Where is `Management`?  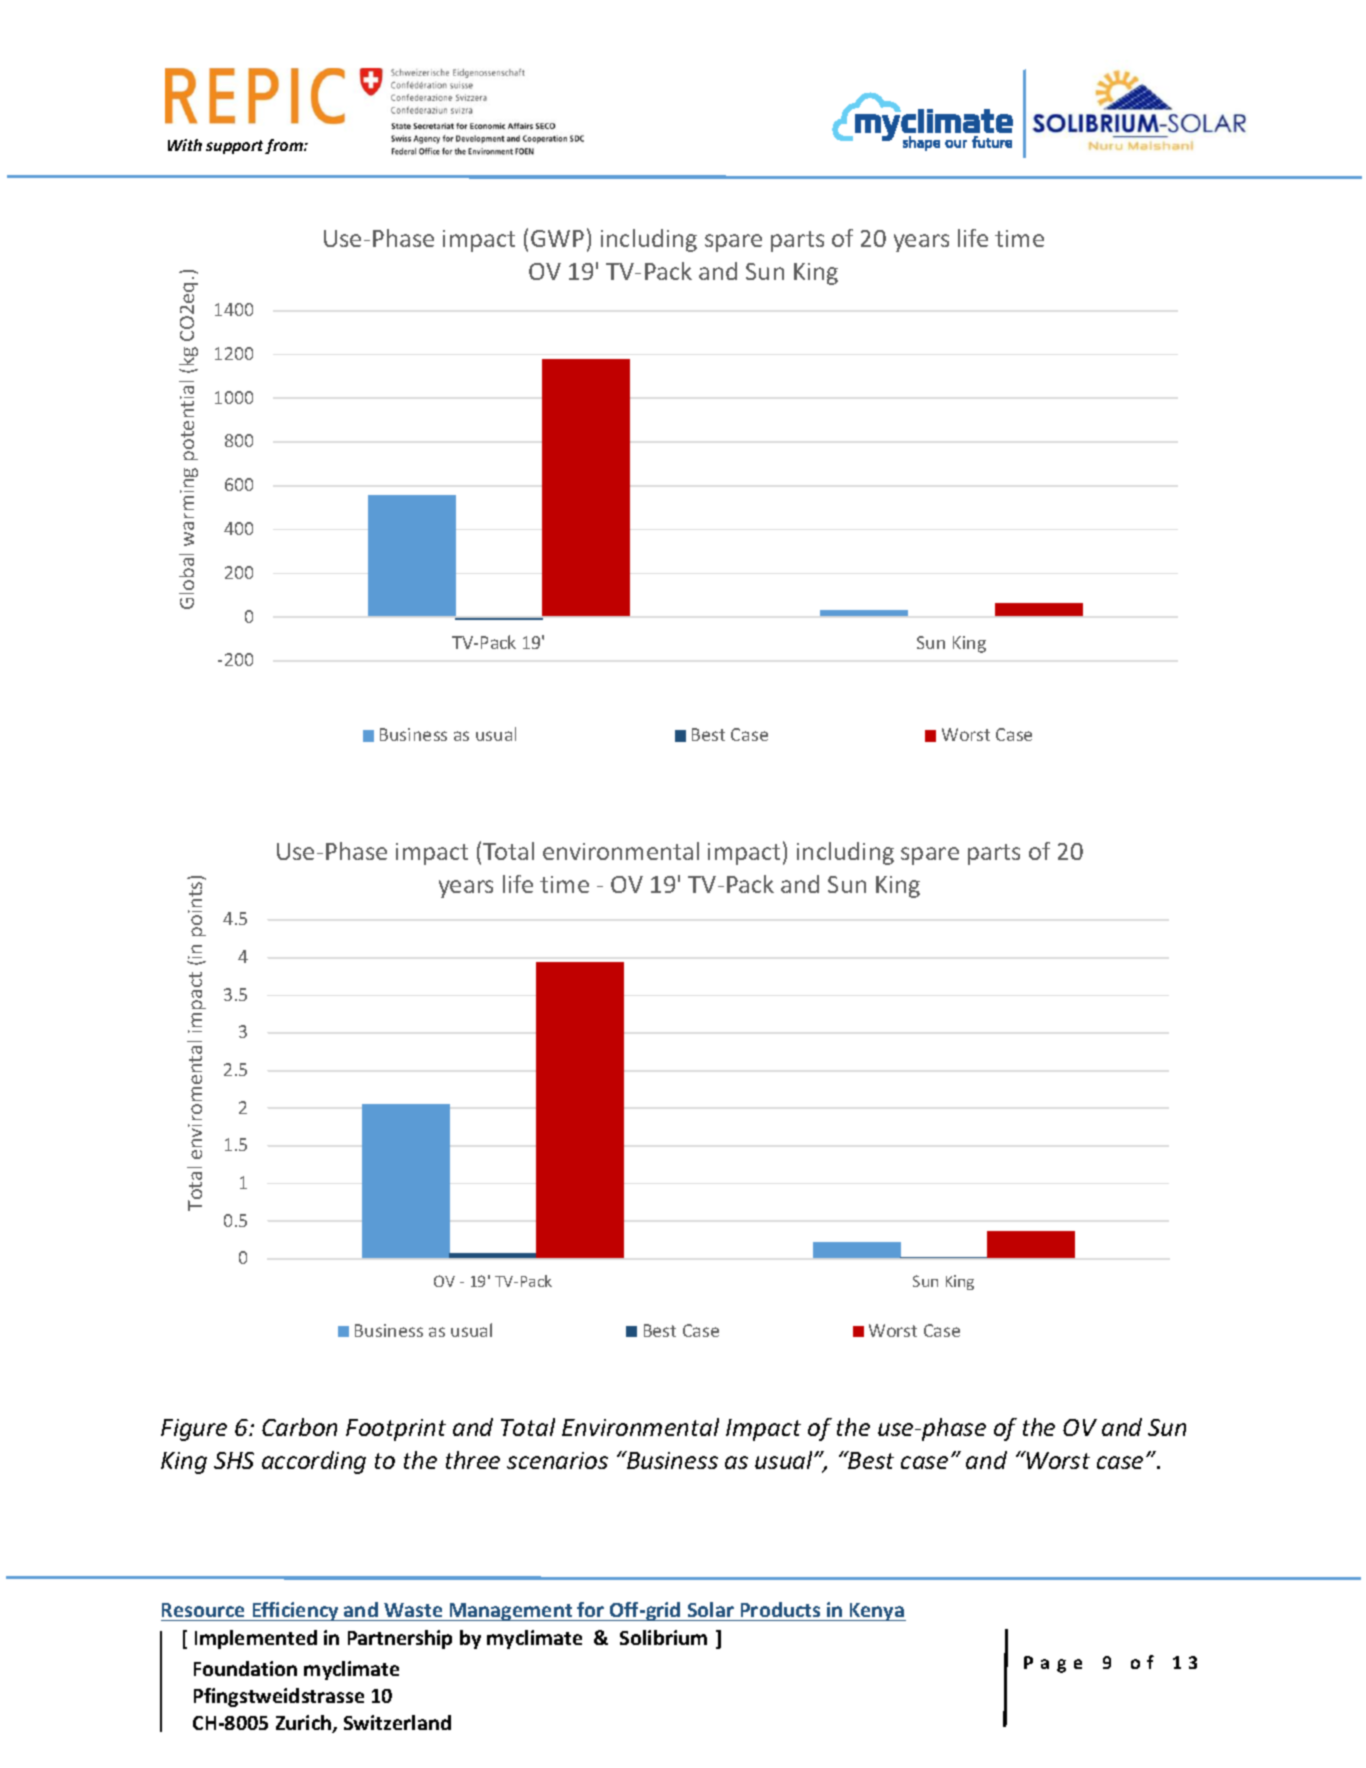
Management is located at coordinates (511, 1612).
